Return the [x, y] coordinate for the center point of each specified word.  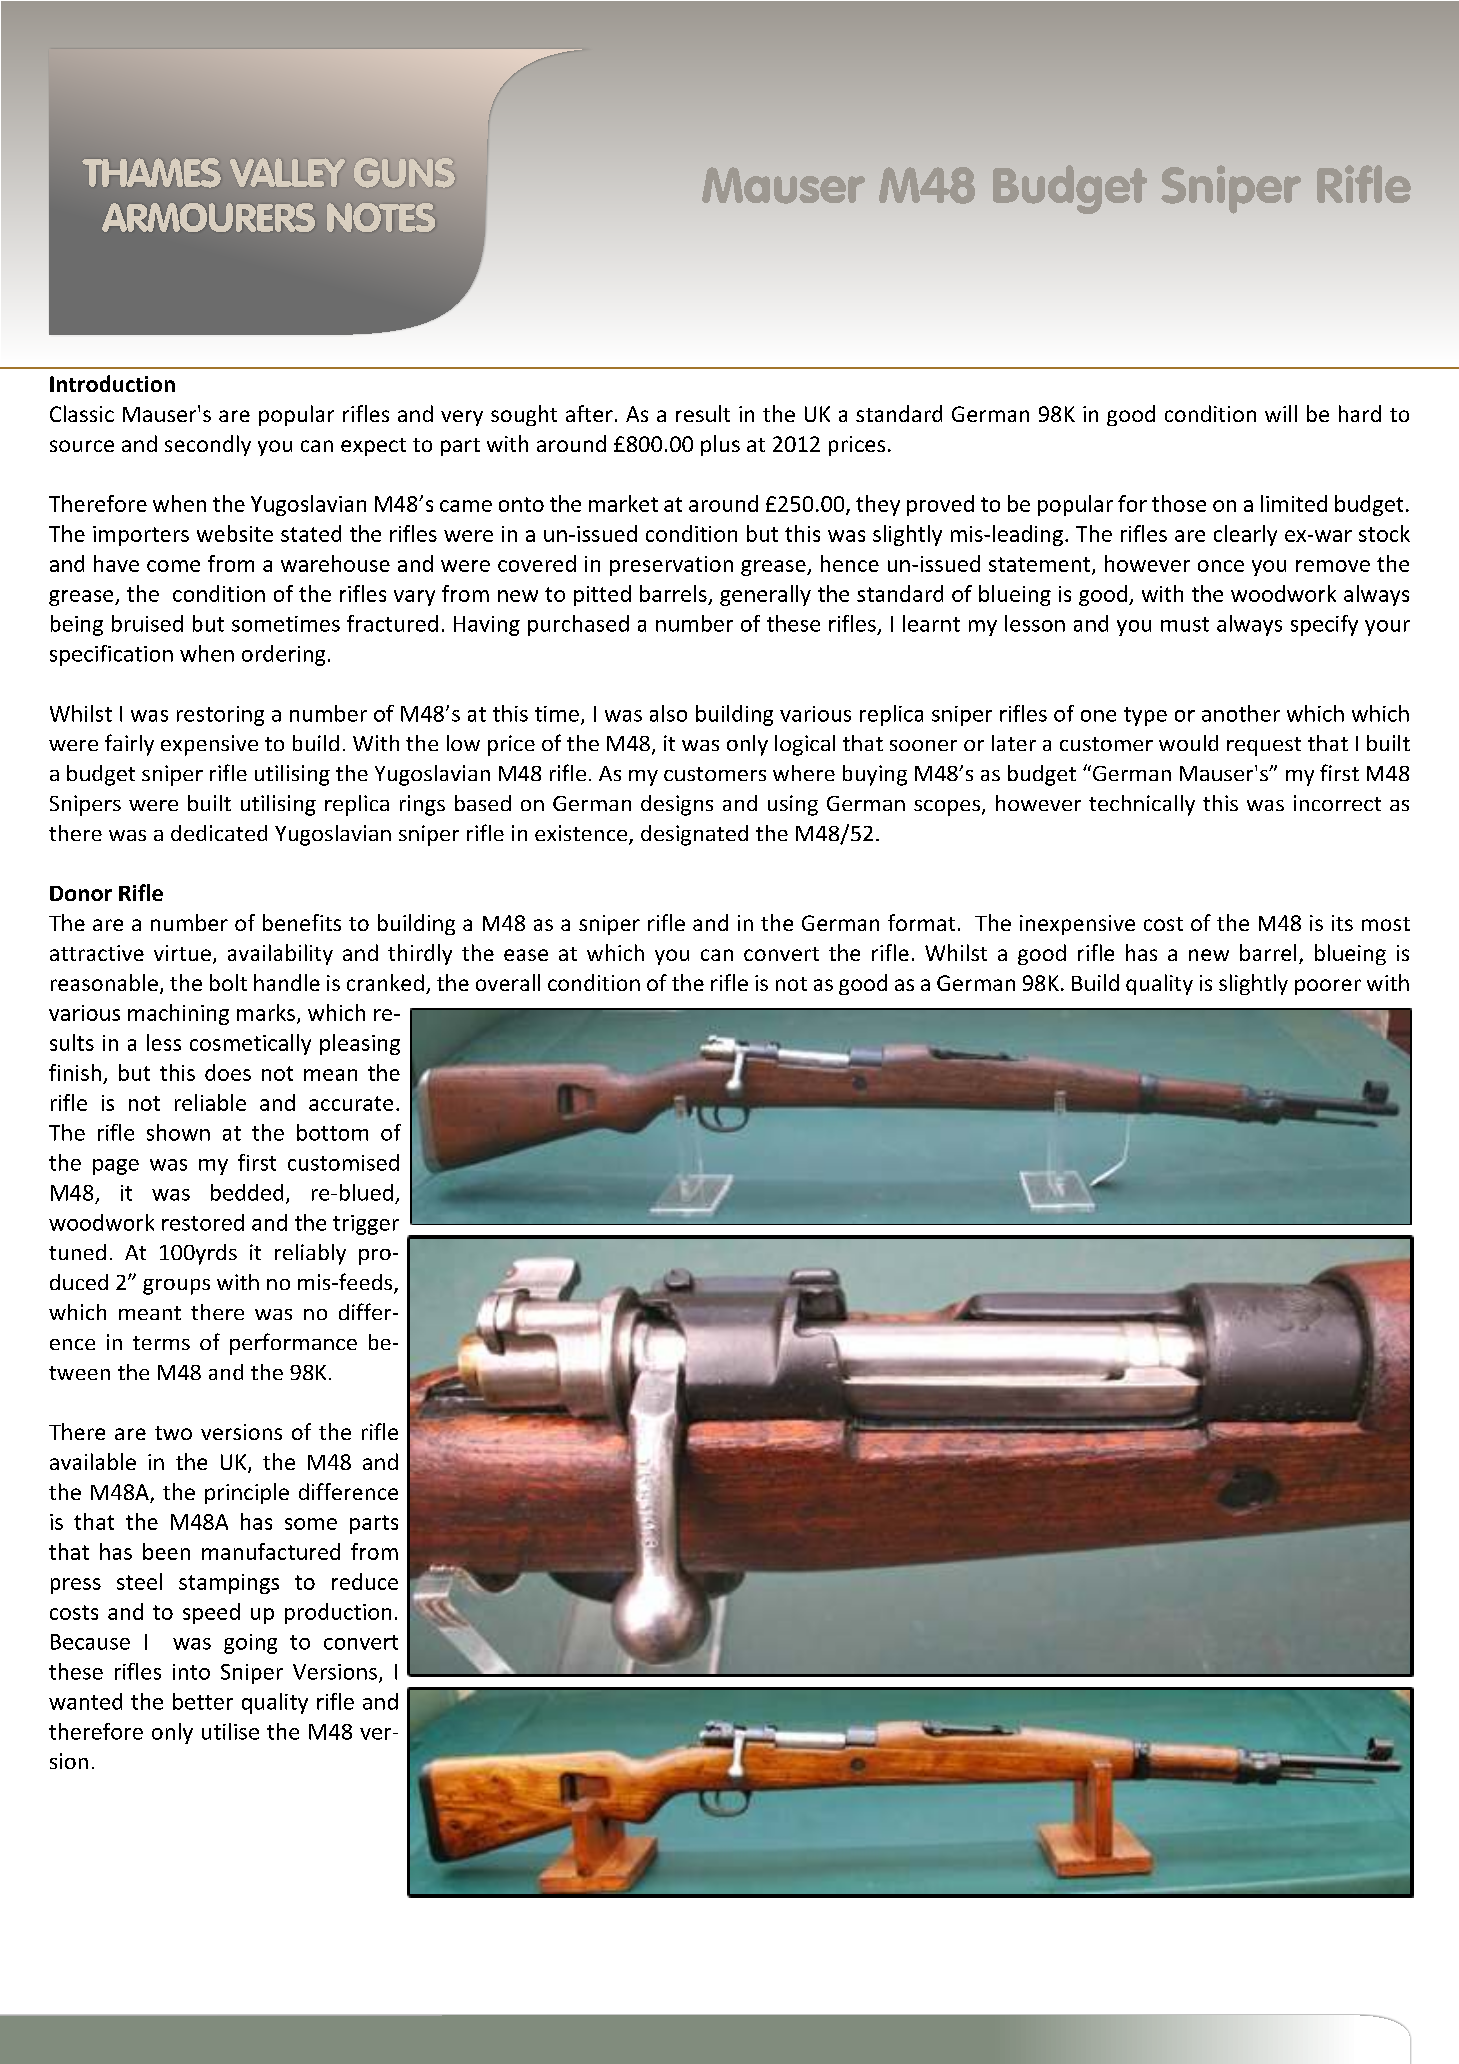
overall [508, 982]
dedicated [219, 833]
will [1281, 413]
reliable [210, 1102]
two [173, 1433]
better [203, 1701]
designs [677, 805]
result [703, 413]
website [235, 533]
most [1386, 924]
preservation [671, 566]
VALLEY [287, 172]
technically [1142, 805]
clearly [1245, 535]
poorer [1328, 987]
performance [293, 1344]
